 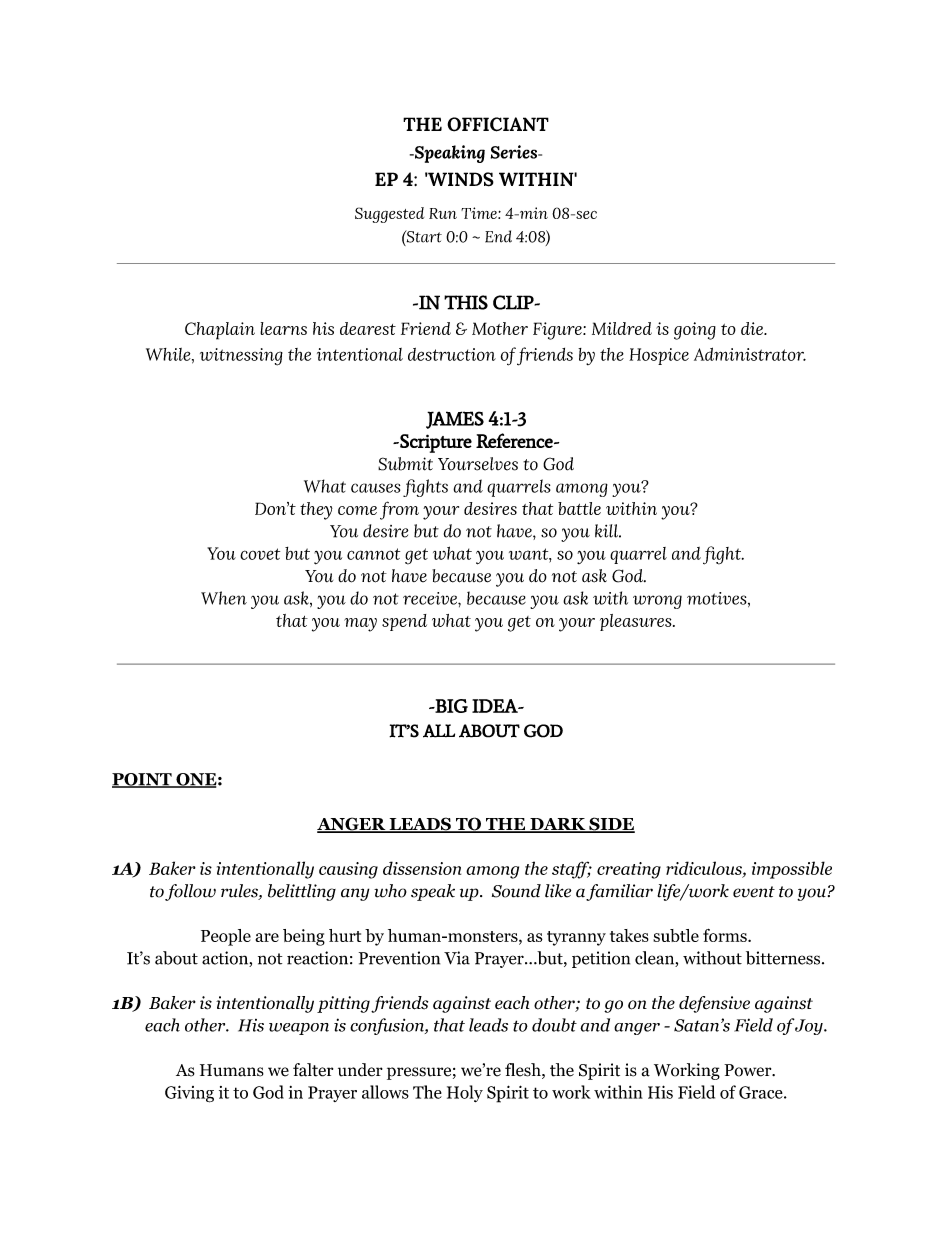 What do you see at coordinates (455, 420) in the page?
I see `JAMES` at bounding box center [455, 420].
